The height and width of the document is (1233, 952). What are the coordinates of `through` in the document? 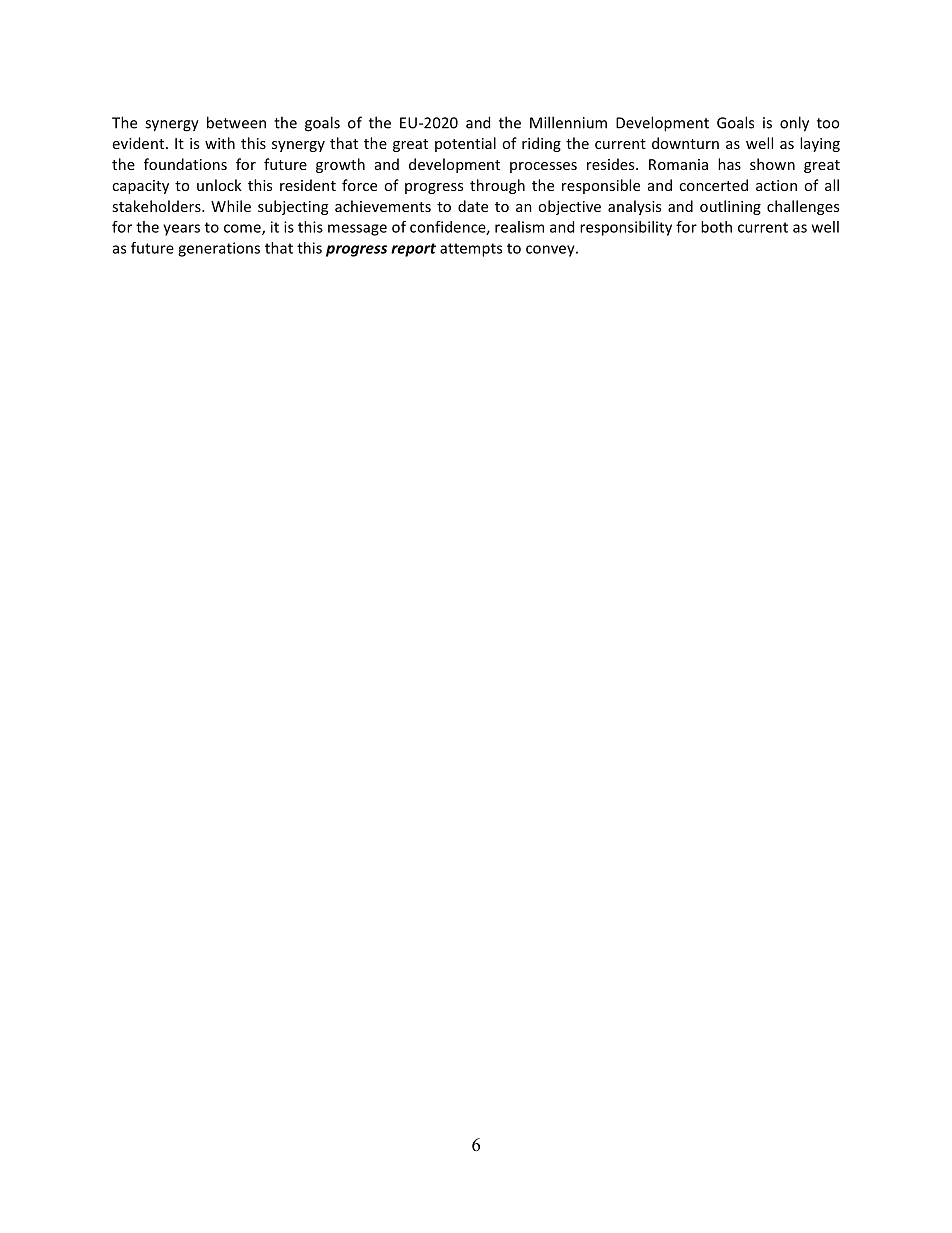 It's located at (497, 186).
